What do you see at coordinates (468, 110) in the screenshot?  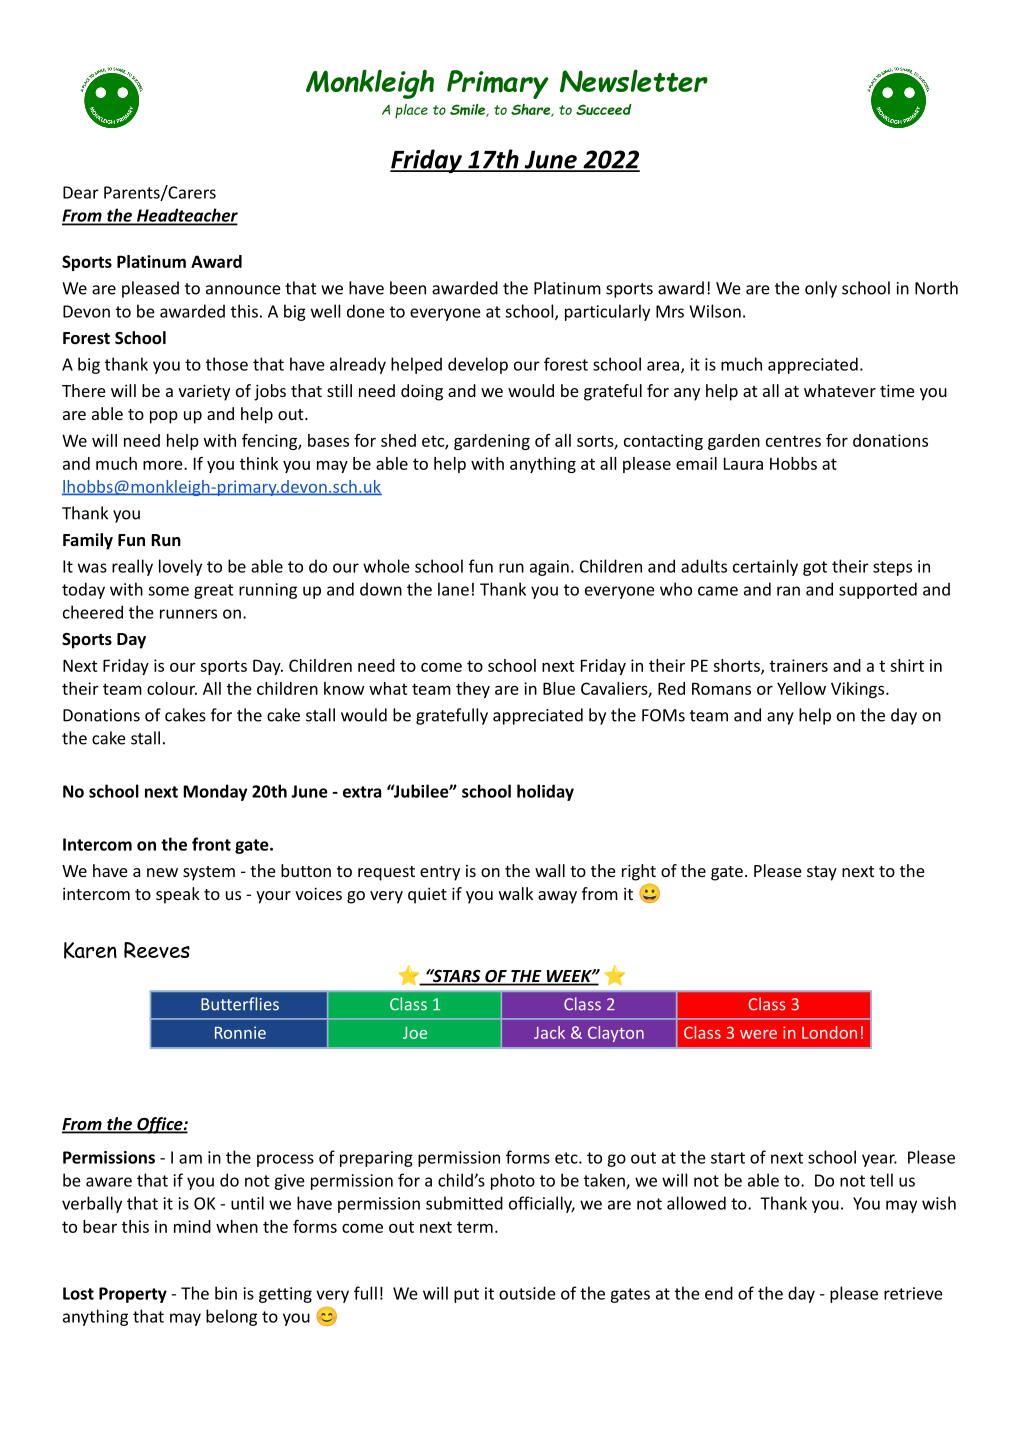 I see `Smile` at bounding box center [468, 110].
